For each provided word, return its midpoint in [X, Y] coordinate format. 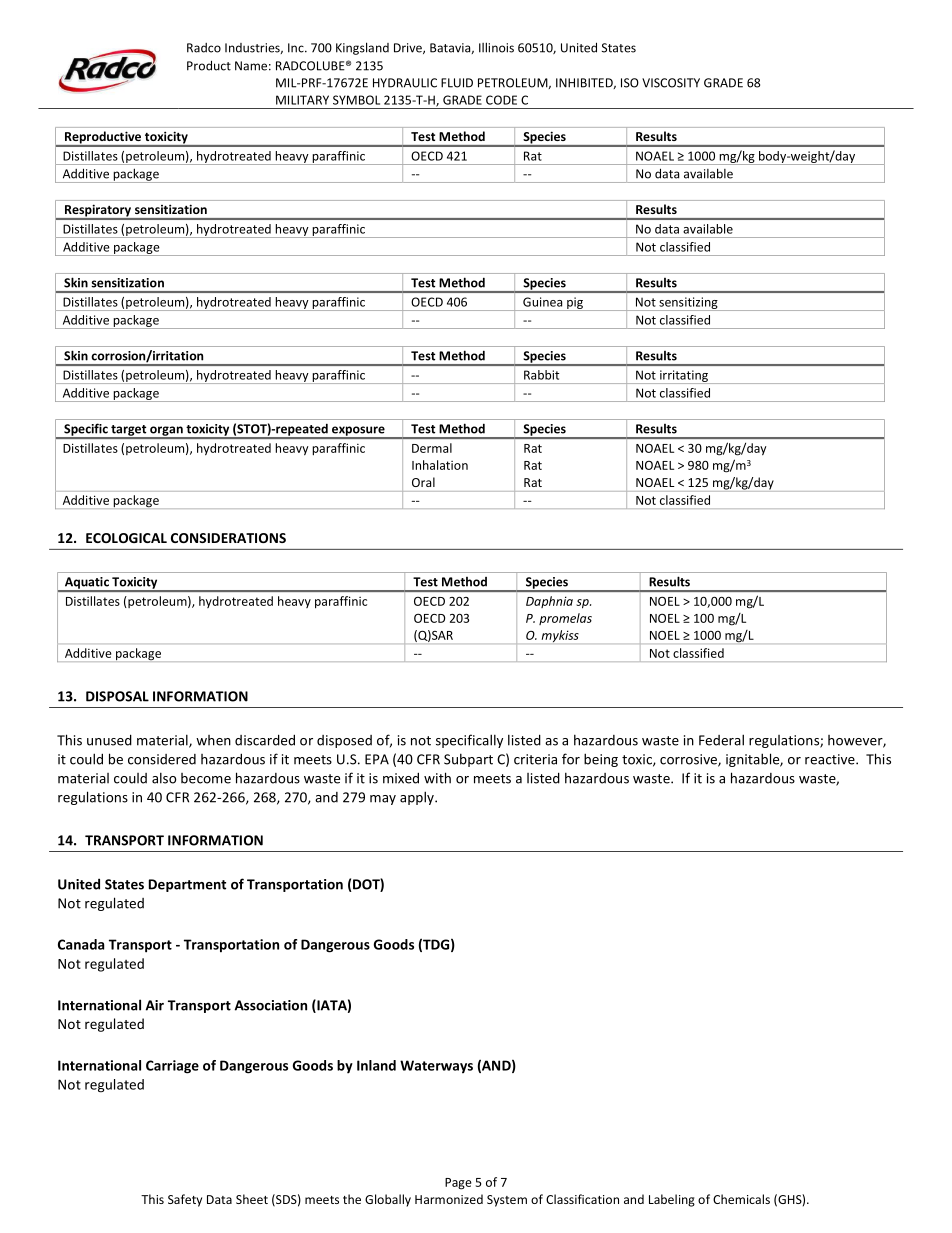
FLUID [457, 83]
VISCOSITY [671, 83]
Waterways [436, 1067]
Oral [423, 482]
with [437, 778]
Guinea [542, 302]
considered [162, 759]
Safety [185, 1200]
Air [155, 1005]
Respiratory [98, 212]
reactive [831, 759]
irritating [684, 377]
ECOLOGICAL [126, 538]
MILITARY [302, 100]
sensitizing [688, 304]
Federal [721, 740]
